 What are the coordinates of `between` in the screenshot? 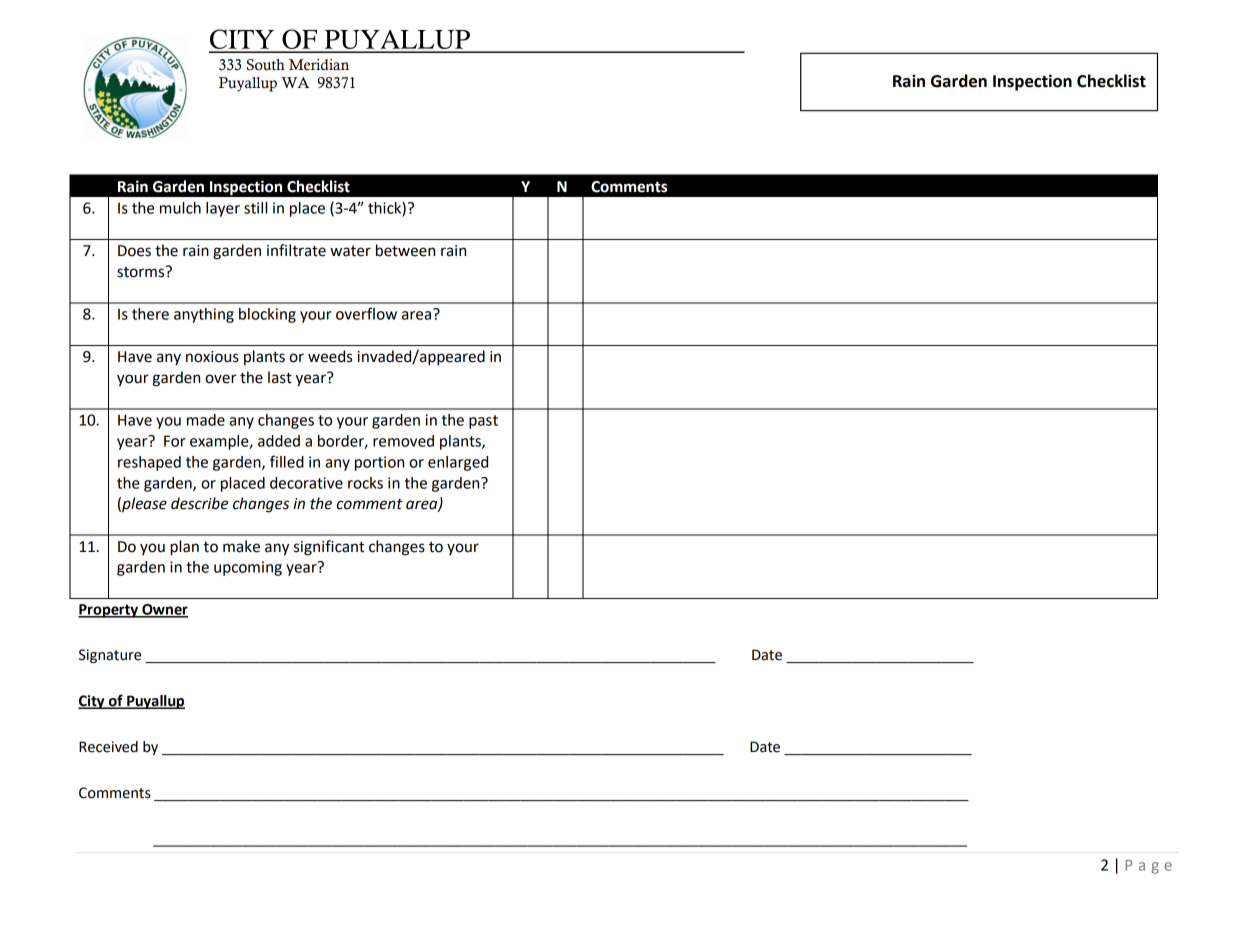 It's located at (405, 250).
